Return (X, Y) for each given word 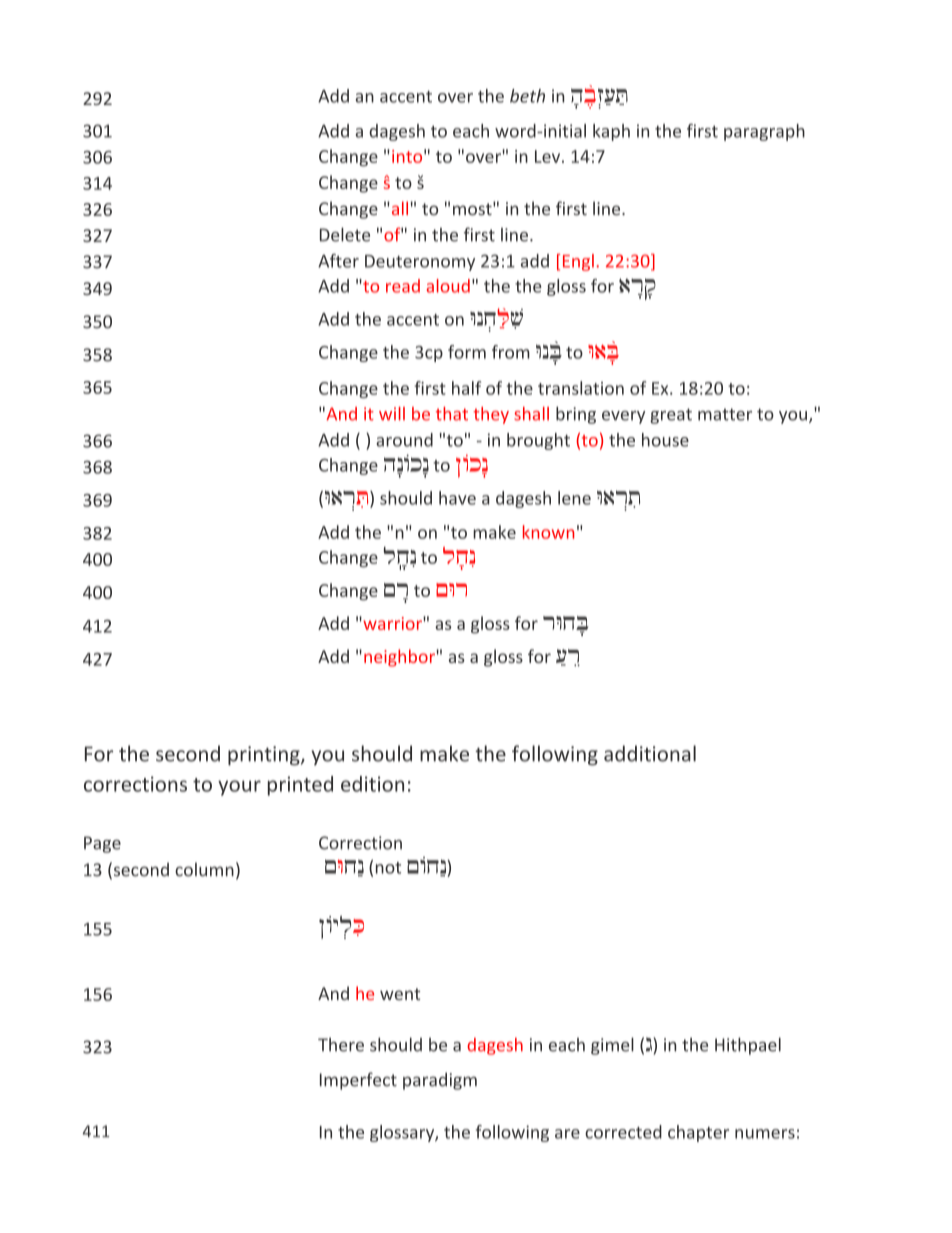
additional (650, 753)
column (204, 869)
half (466, 388)
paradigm (440, 1081)
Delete (345, 234)
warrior (392, 623)
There (341, 1045)
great (671, 416)
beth (527, 96)
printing (265, 756)
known (548, 532)
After (338, 261)
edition (372, 784)
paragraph (764, 132)
